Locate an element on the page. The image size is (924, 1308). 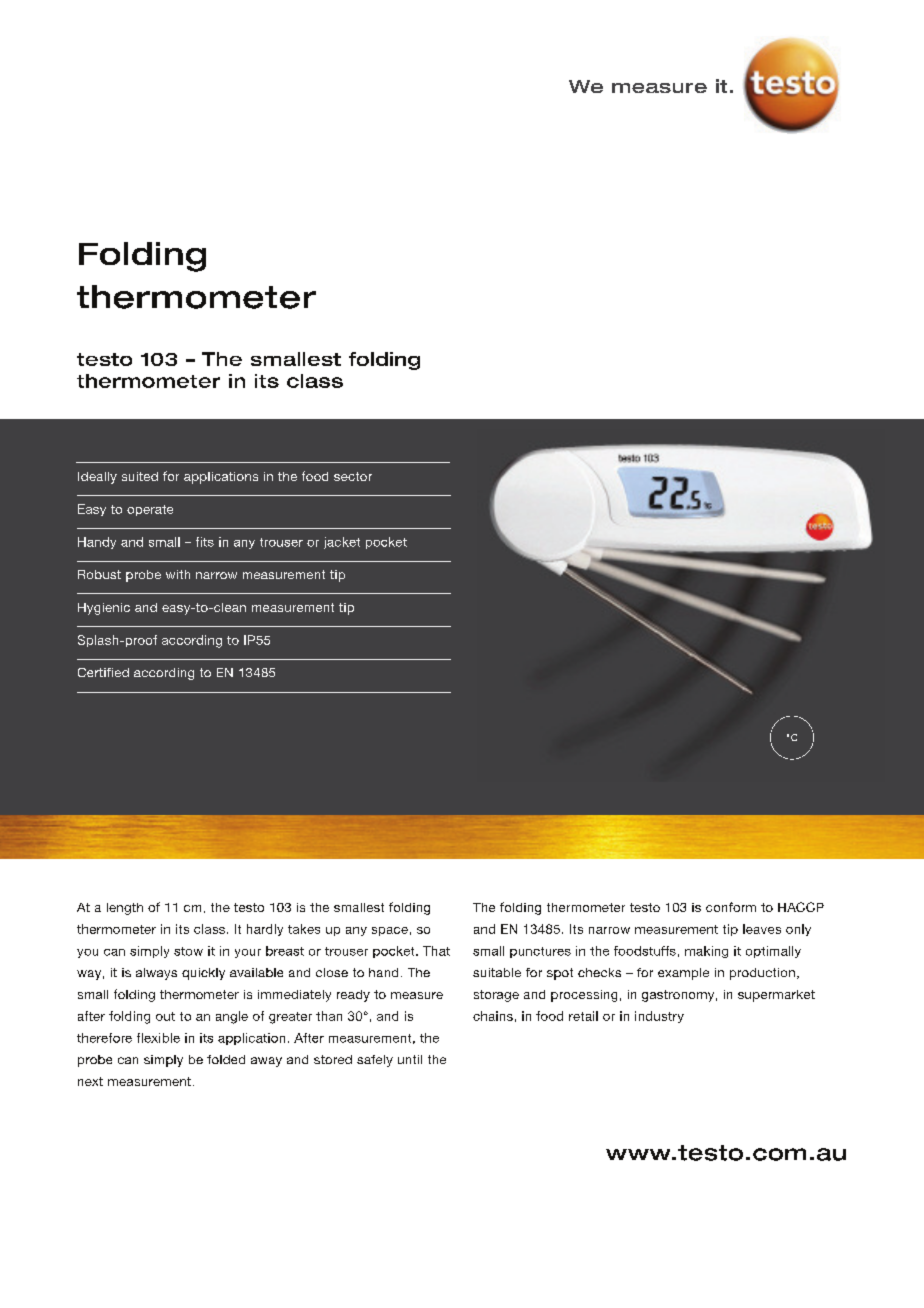
industry is located at coordinates (659, 1017).
